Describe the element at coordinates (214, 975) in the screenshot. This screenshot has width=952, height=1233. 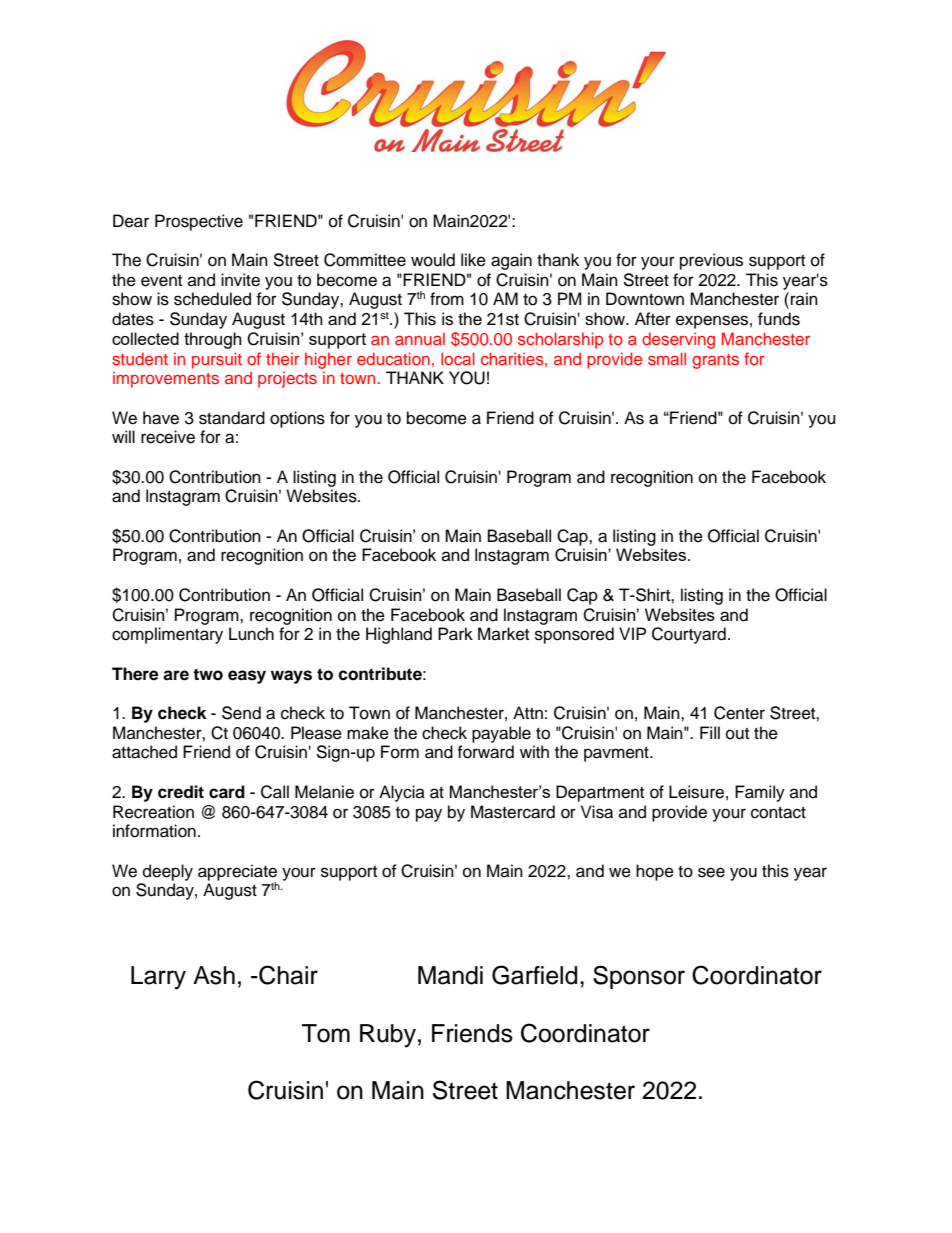
I see `Ash` at that location.
